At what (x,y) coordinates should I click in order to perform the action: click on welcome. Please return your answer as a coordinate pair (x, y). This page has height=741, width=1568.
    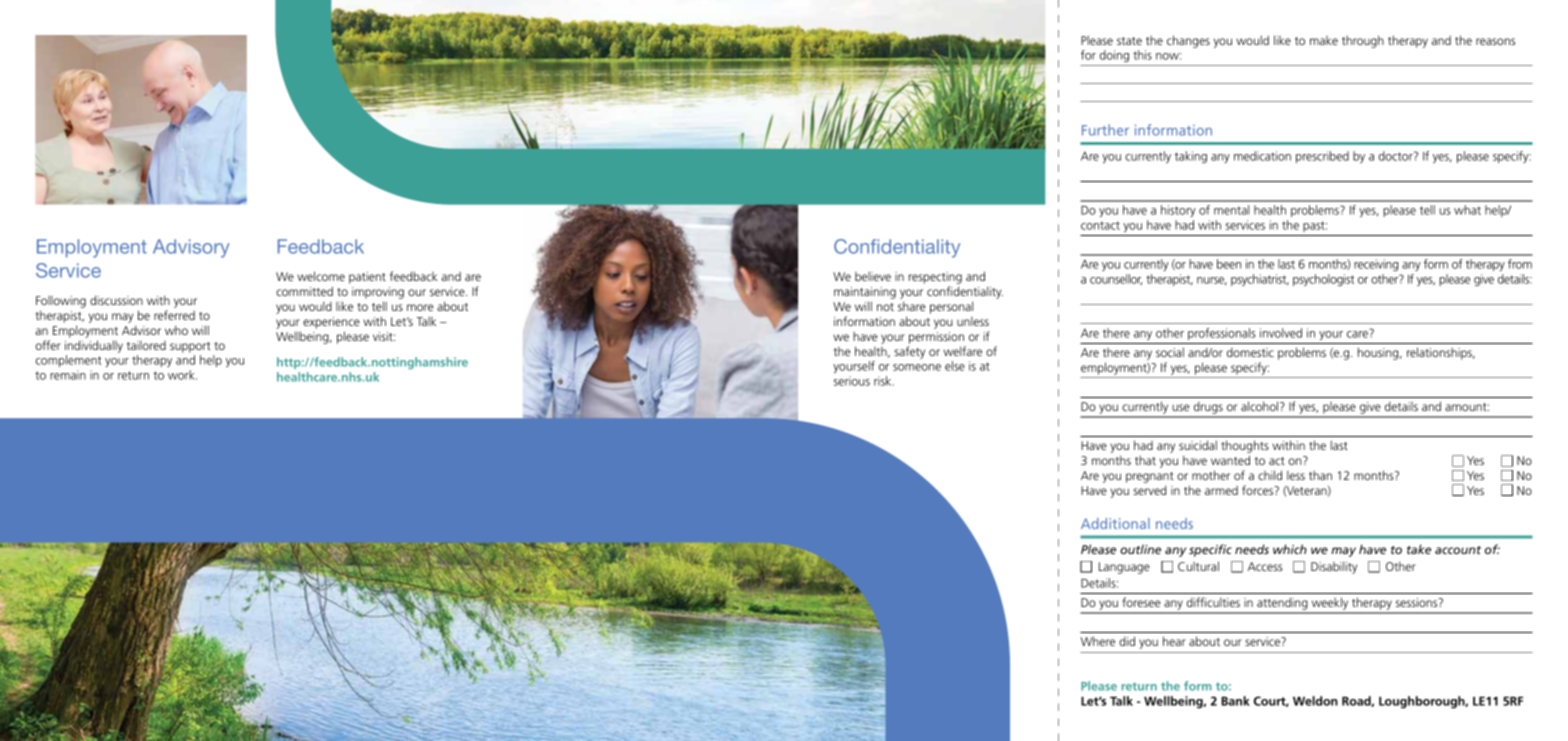
    Looking at the image, I should click on (321, 276).
